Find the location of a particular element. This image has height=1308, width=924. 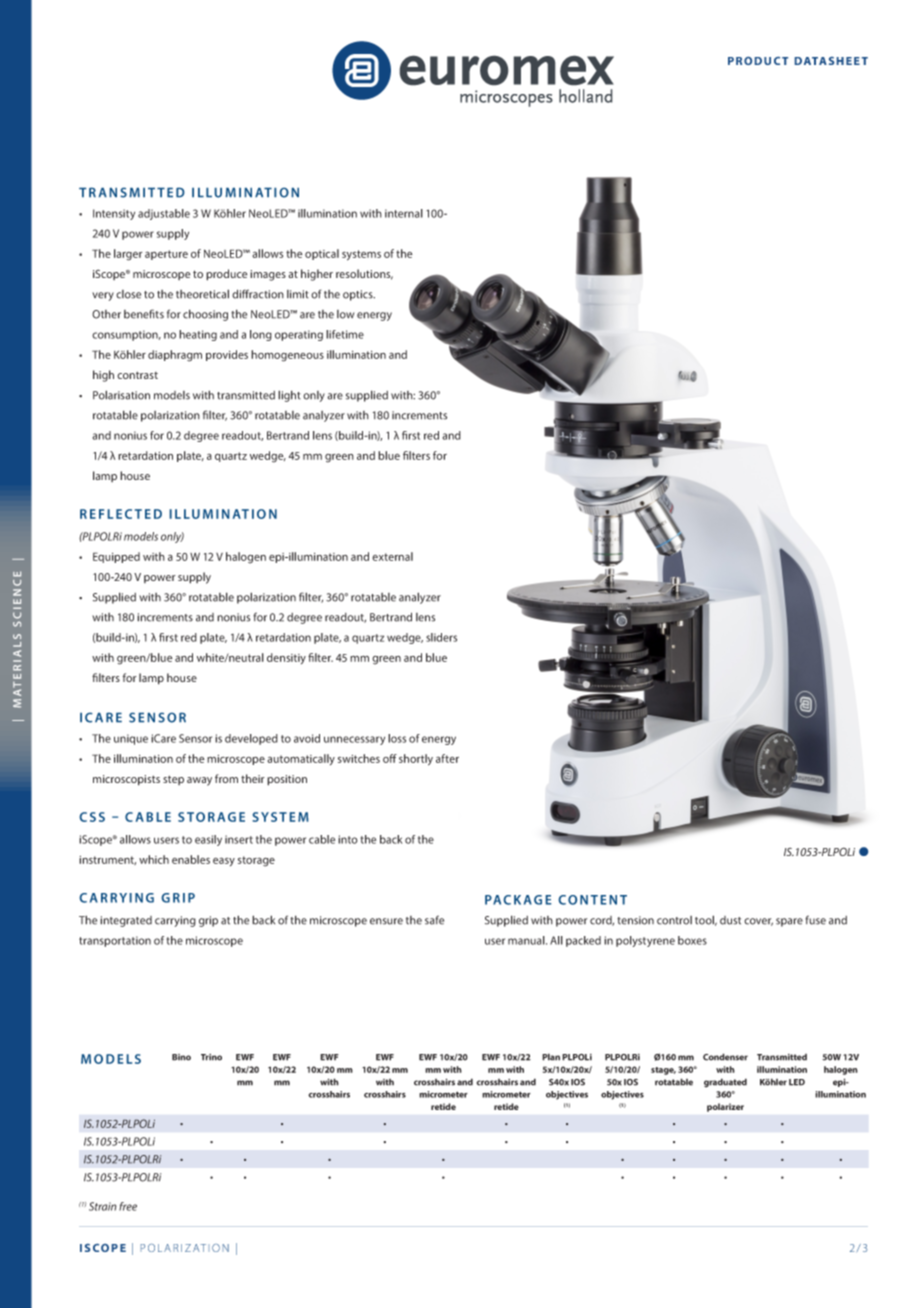

external is located at coordinates (392, 556).
